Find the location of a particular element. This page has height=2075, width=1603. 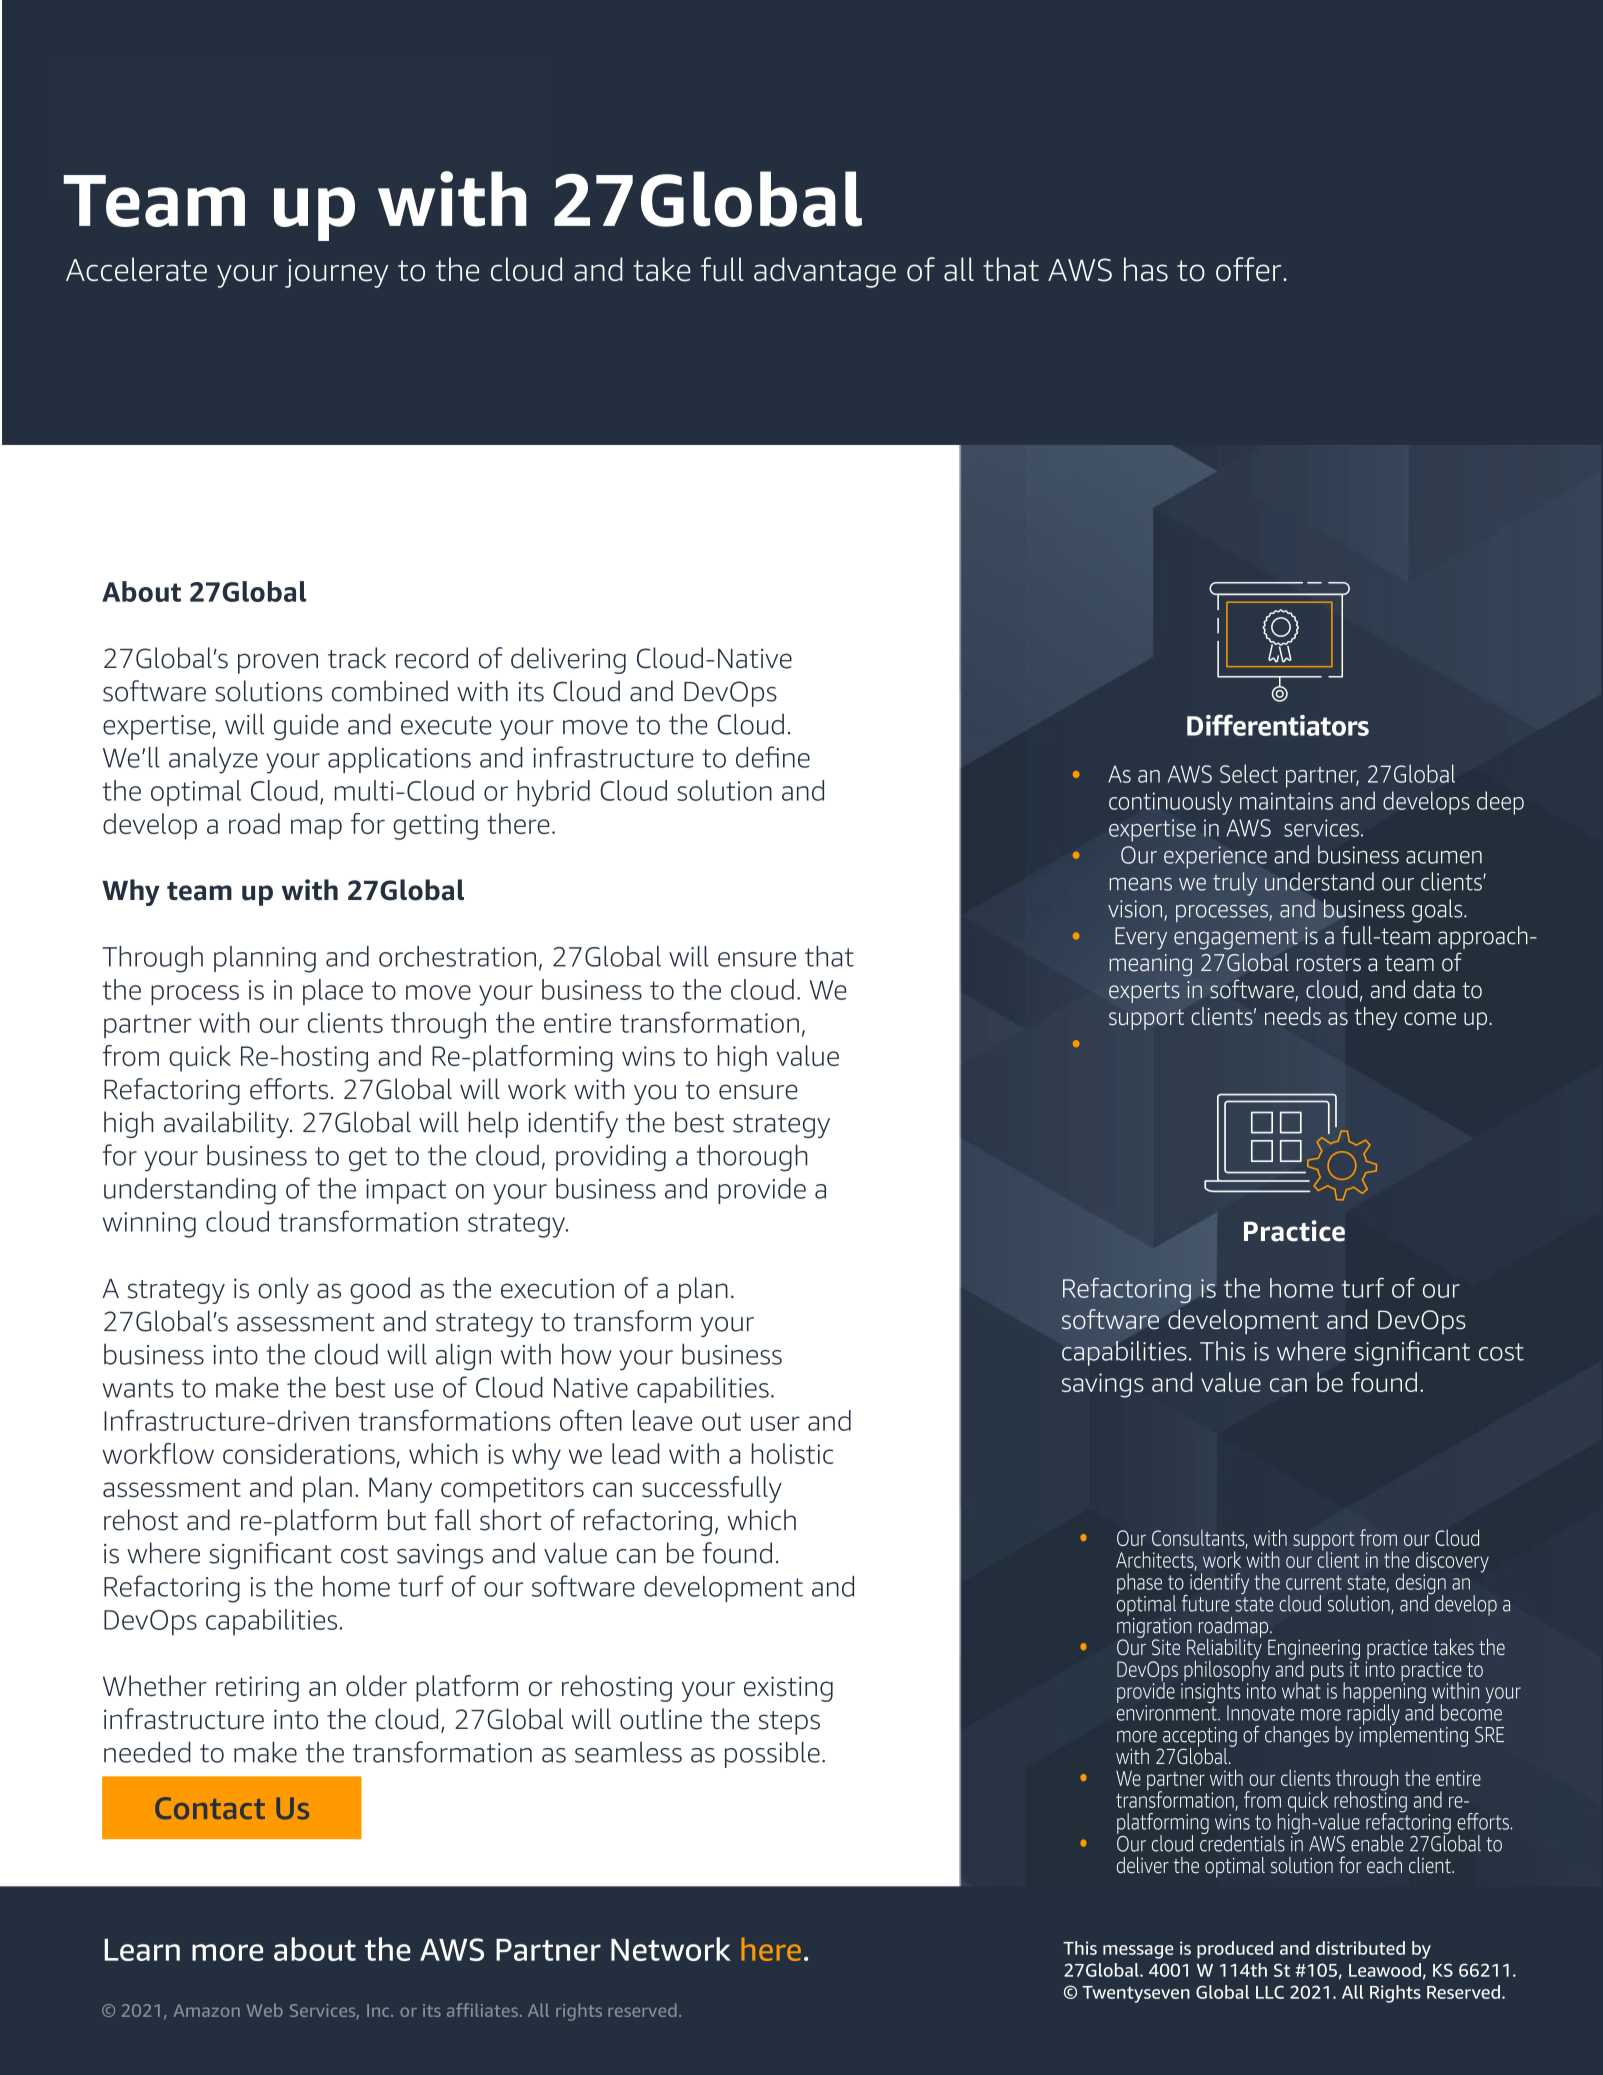

they is located at coordinates (1375, 1018).
